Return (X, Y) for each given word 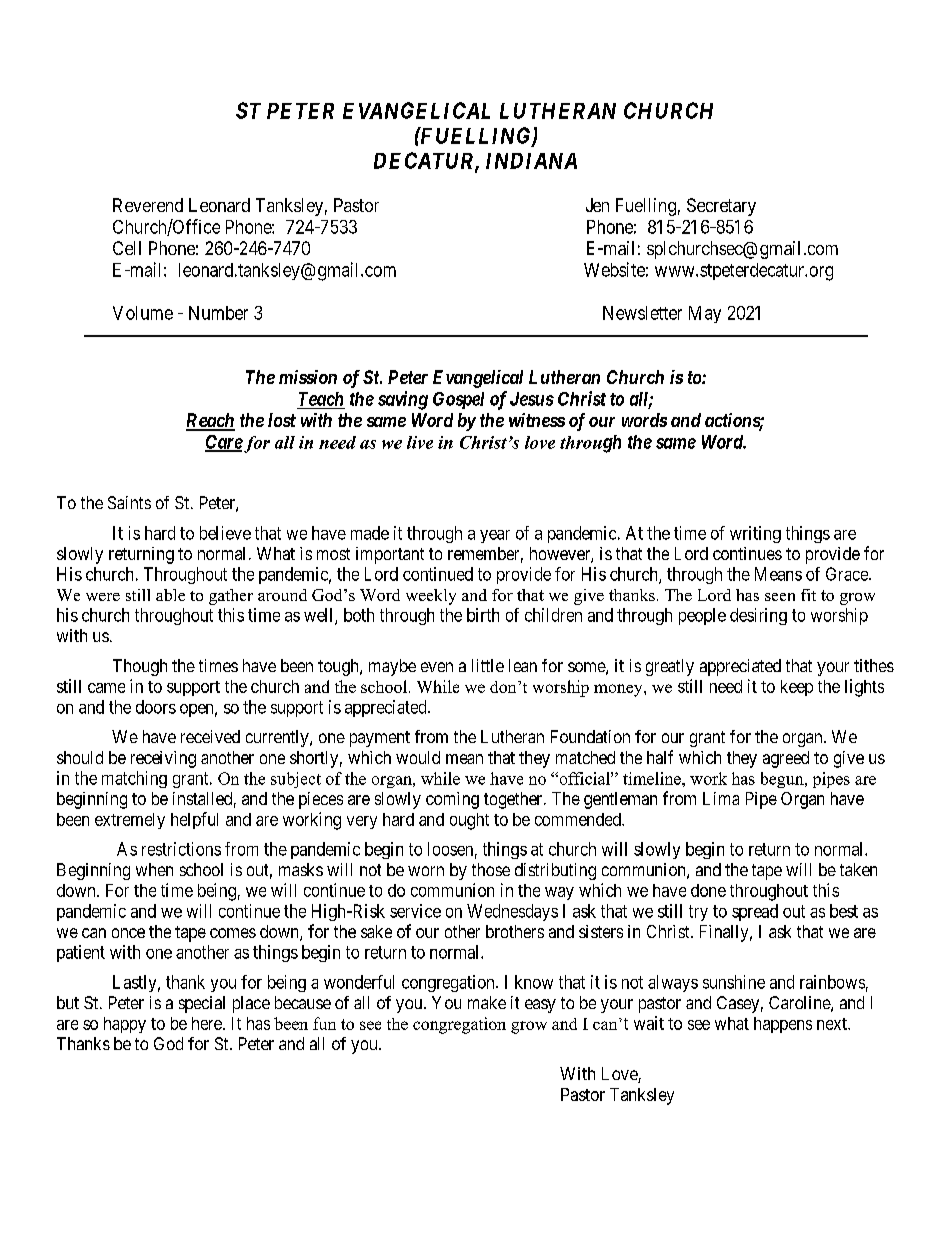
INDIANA (531, 161)
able (170, 595)
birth (483, 615)
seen (780, 597)
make (487, 1002)
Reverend (148, 205)
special (202, 1004)
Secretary (721, 207)
